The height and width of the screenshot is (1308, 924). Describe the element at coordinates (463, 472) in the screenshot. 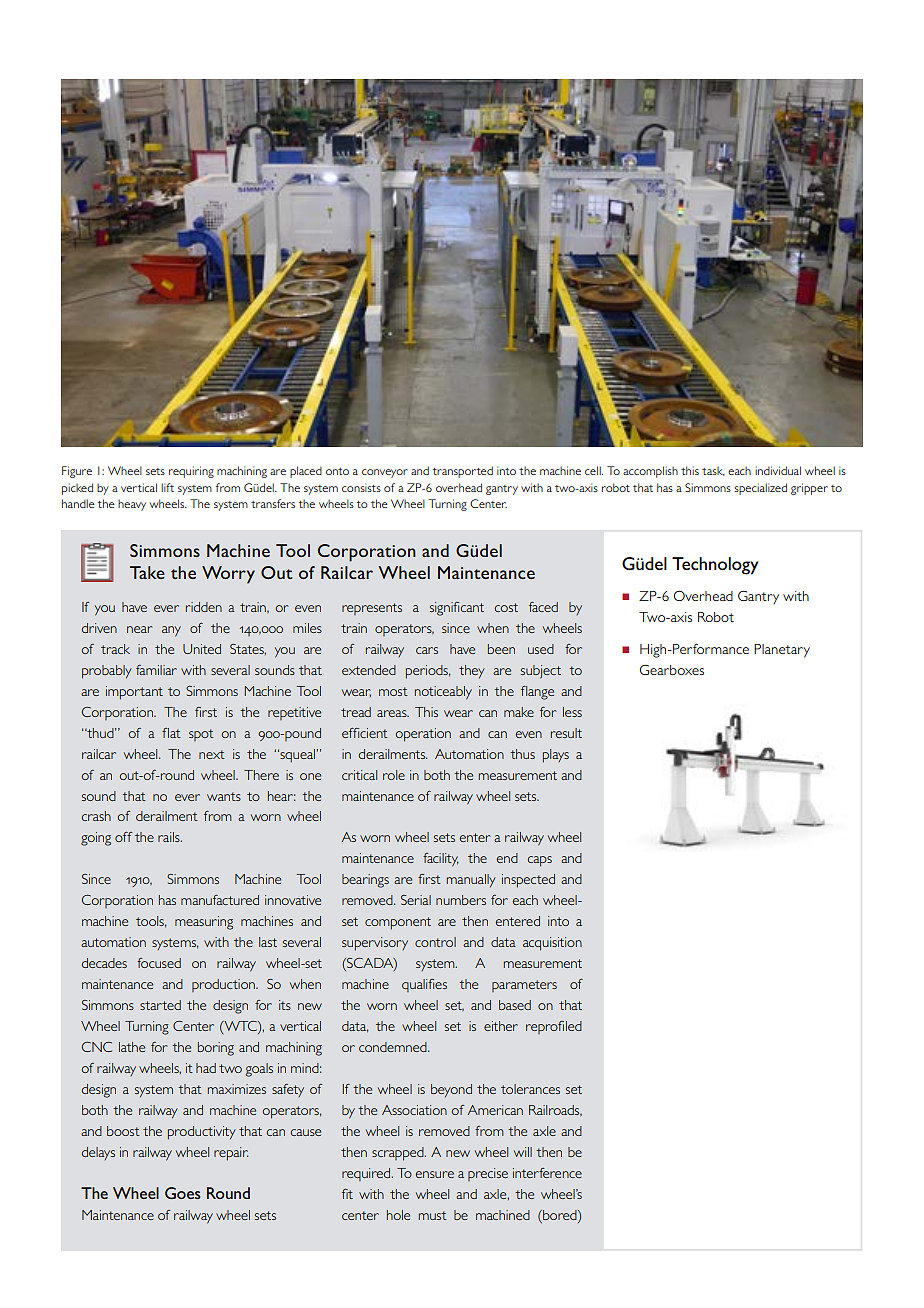

I see `transported` at that location.
